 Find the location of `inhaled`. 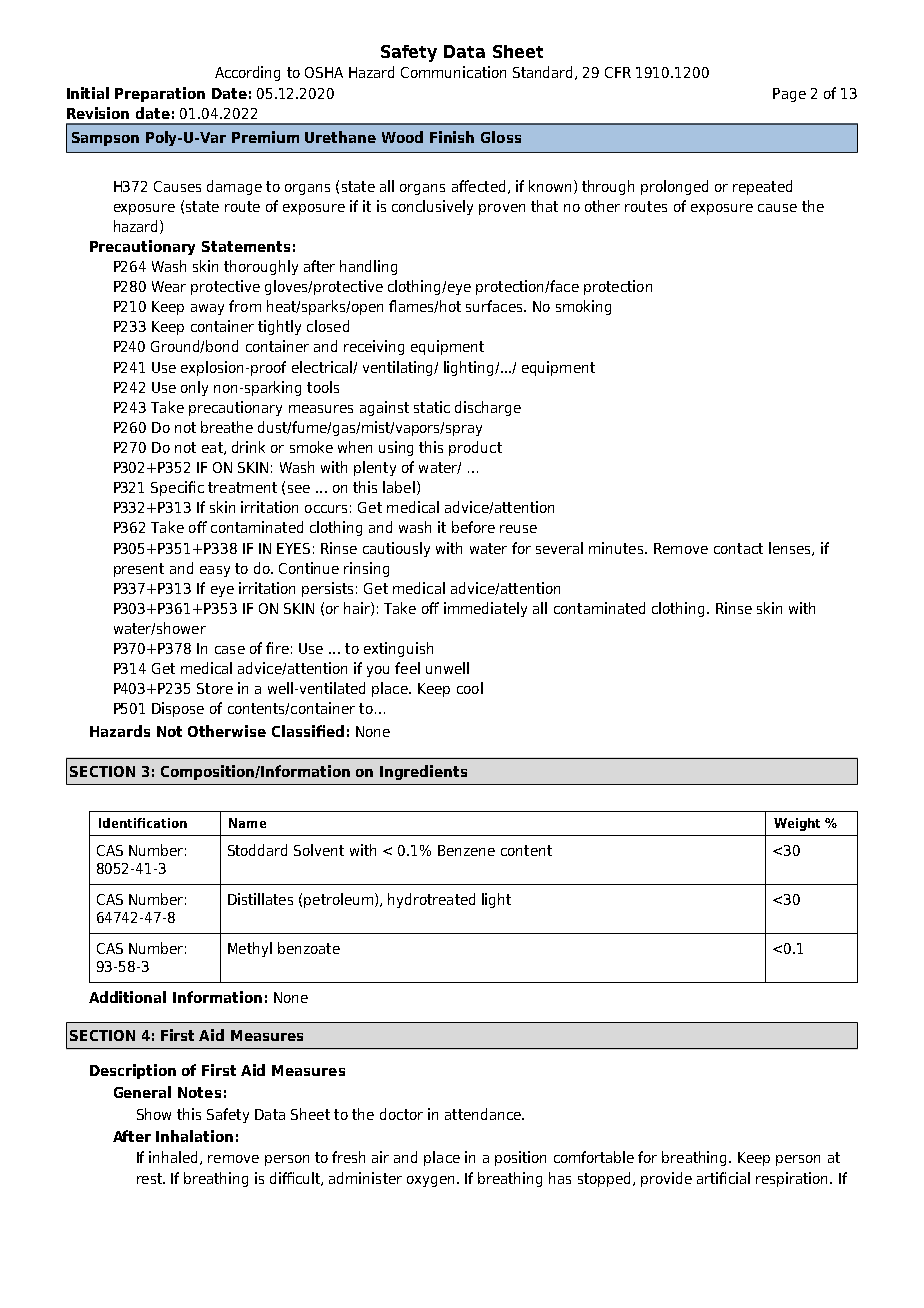

inhaled is located at coordinates (173, 1157).
